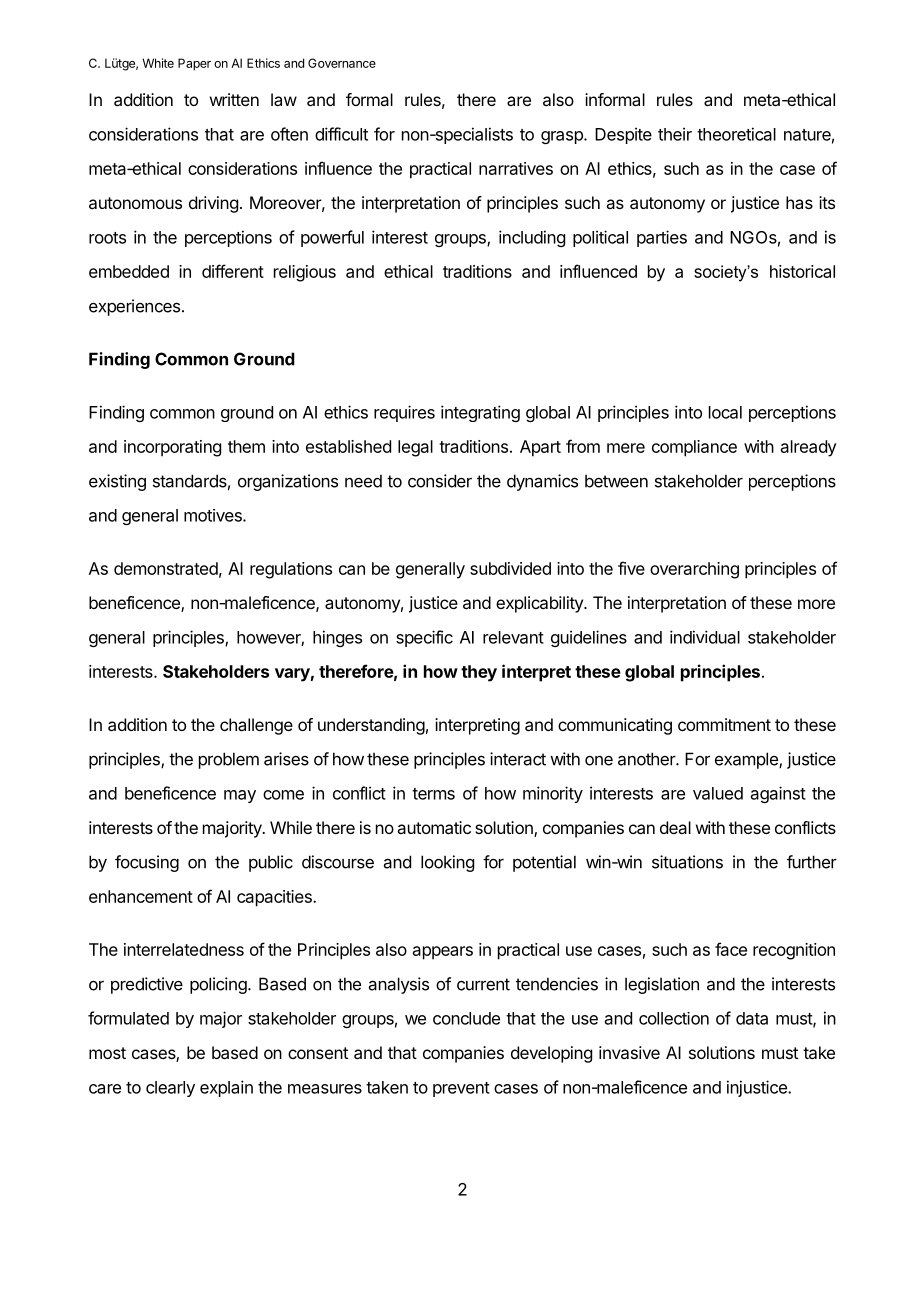 The image size is (924, 1308). Describe the element at coordinates (518, 759) in the document. I see `interact` at that location.
